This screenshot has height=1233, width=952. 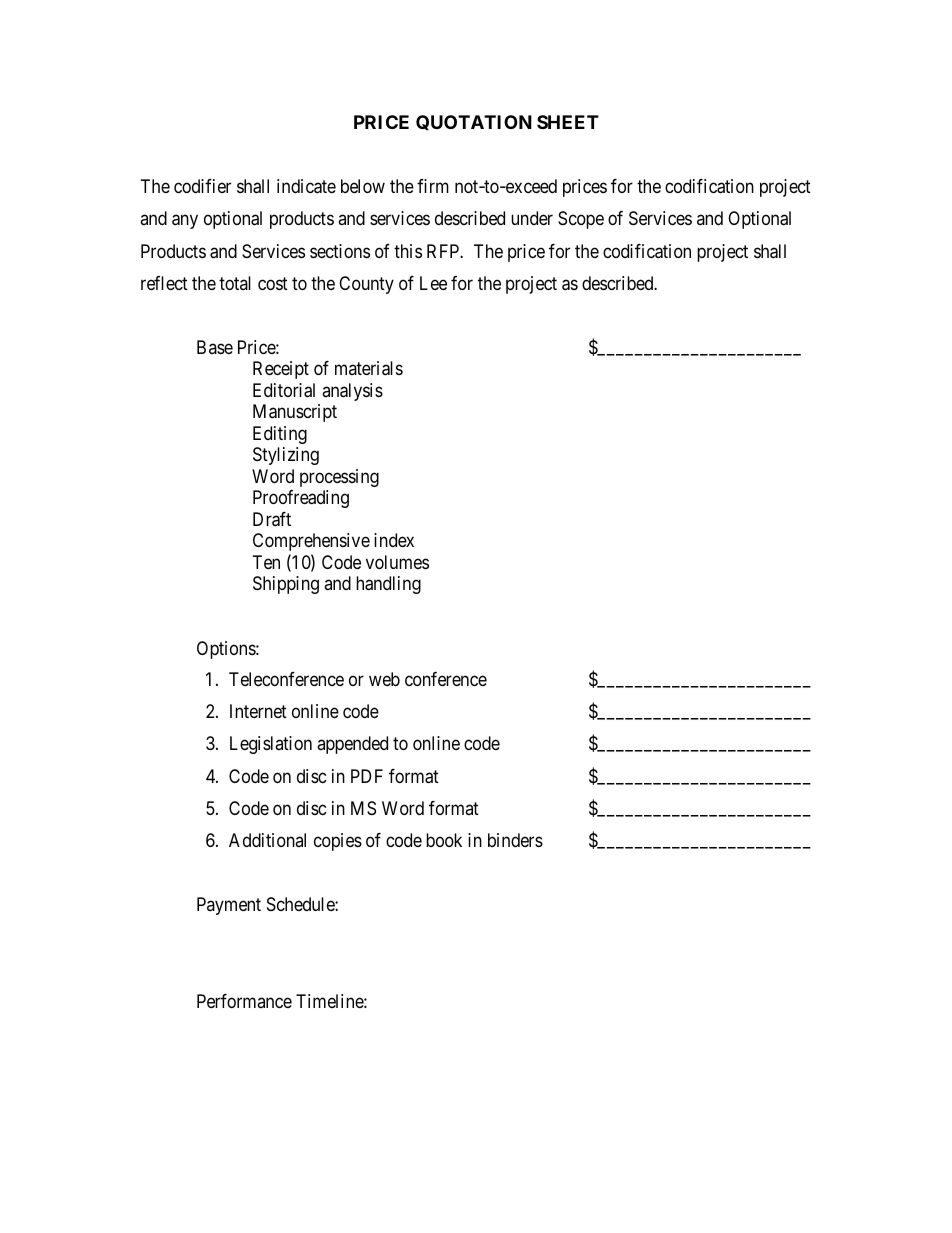 I want to click on any, so click(x=185, y=222).
